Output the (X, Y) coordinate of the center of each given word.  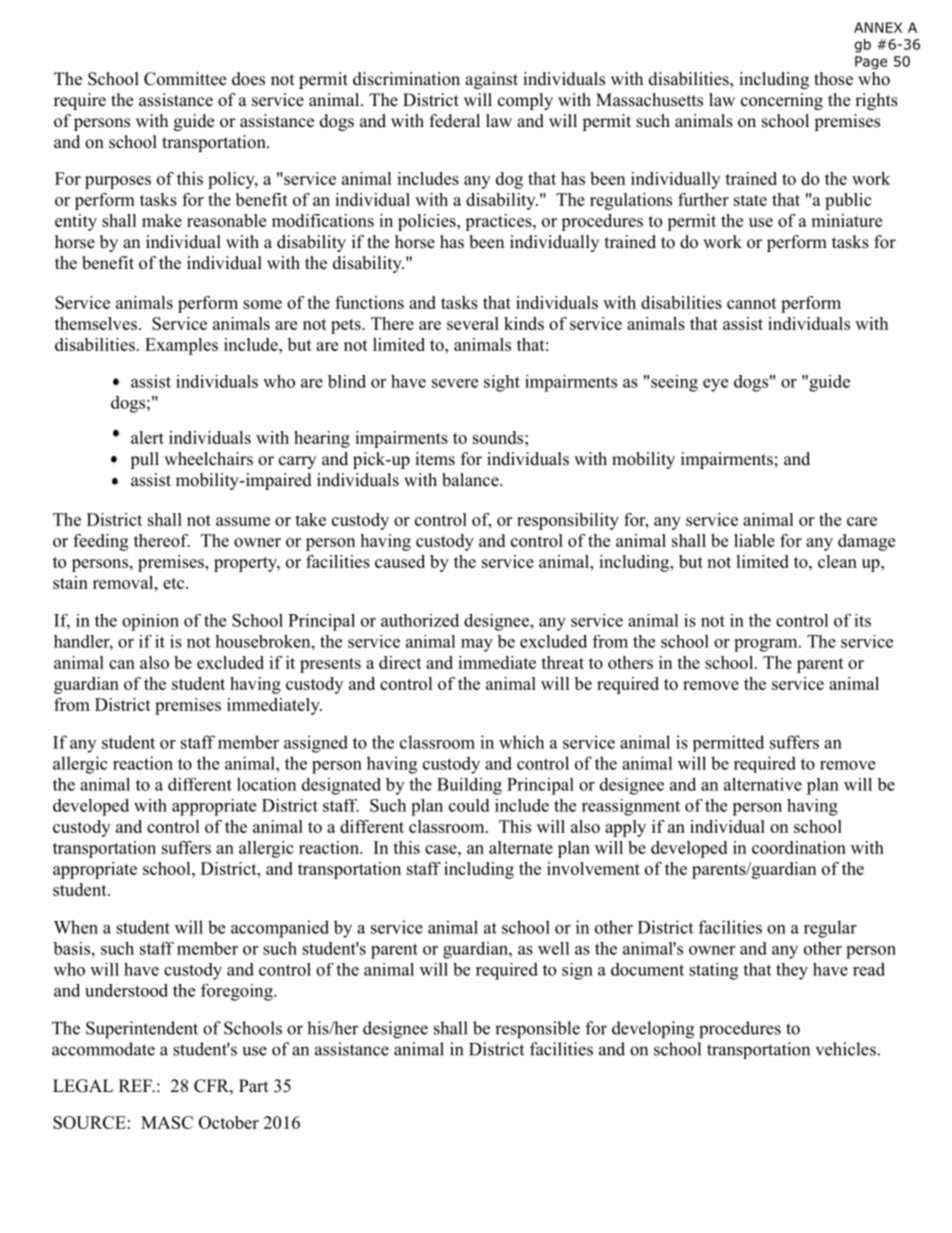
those (833, 79)
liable (754, 540)
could (469, 805)
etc (173, 583)
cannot (752, 303)
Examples (181, 346)
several (473, 323)
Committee (185, 79)
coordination (799, 847)
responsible (537, 1030)
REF (136, 1085)
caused (400, 561)
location (266, 784)
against (491, 80)
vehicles (846, 1049)
